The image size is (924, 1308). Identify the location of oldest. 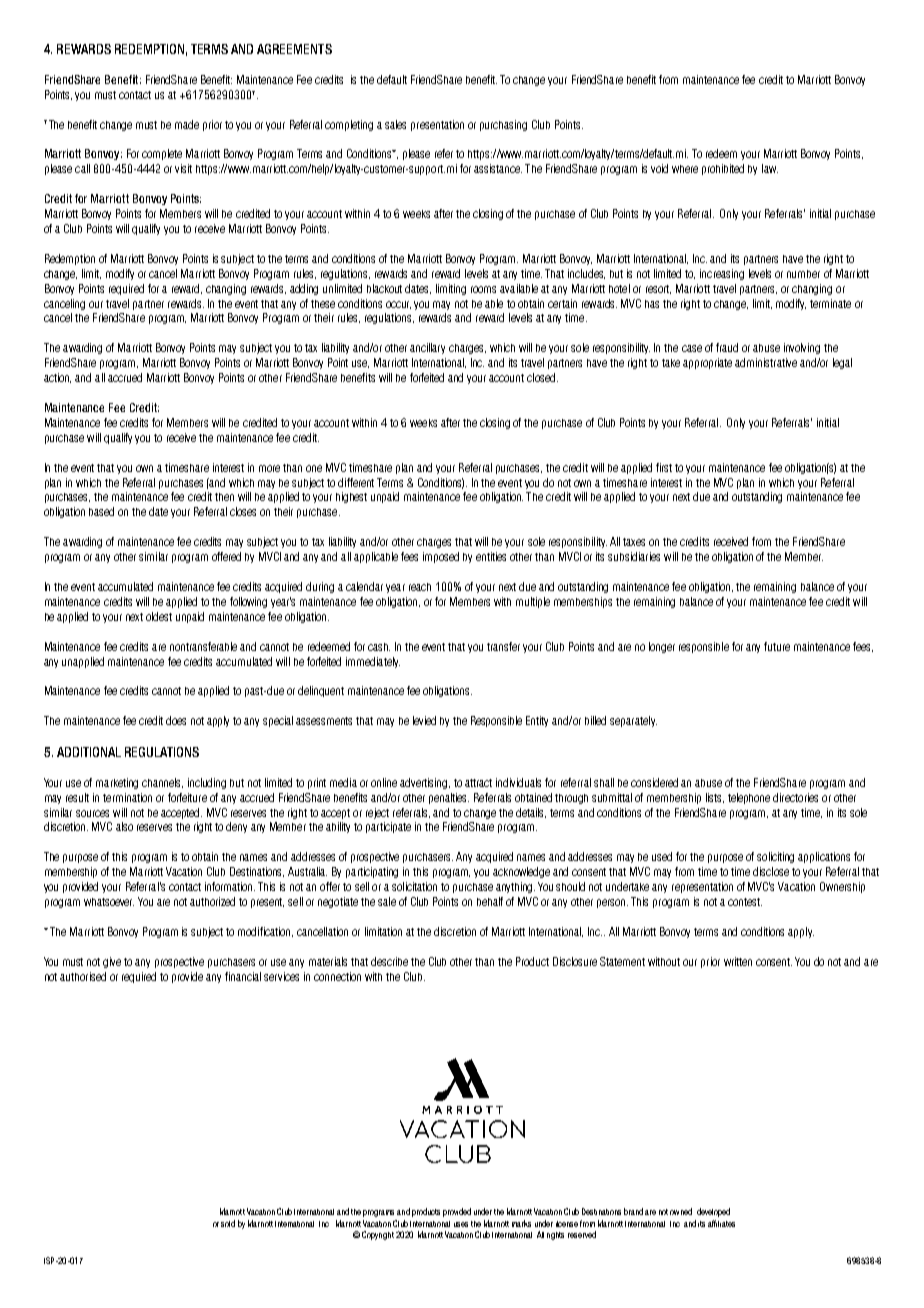
(159, 616).
